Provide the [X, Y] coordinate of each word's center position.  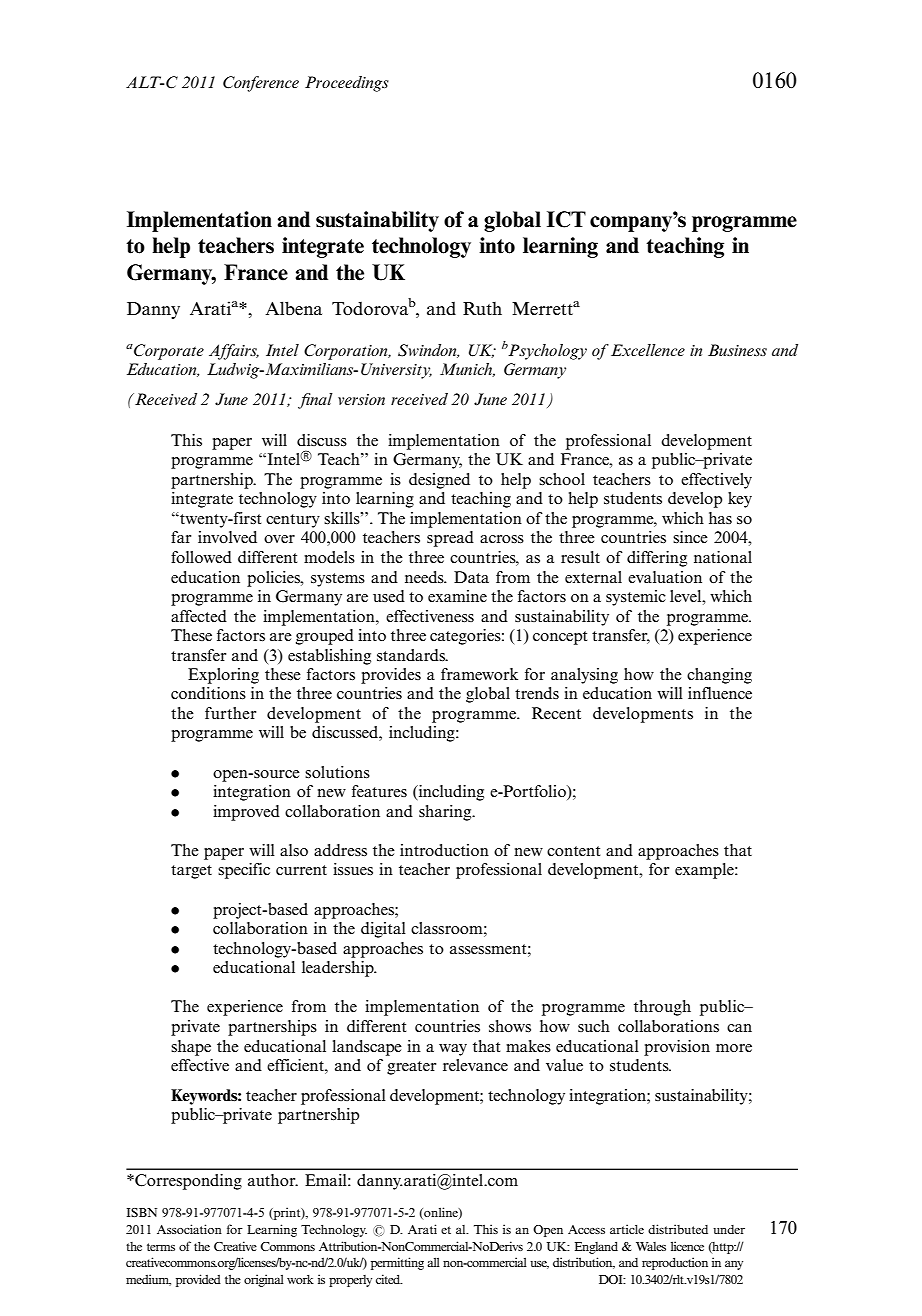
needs [425, 577]
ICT [566, 219]
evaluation [665, 577]
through [662, 1008]
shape [191, 1048]
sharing [446, 813]
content [573, 851]
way [453, 1050]
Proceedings [347, 84]
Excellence [648, 350]
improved [246, 813]
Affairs [234, 352]
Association [189, 1229]
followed [201, 557]
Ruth [482, 308]
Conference [261, 84]
